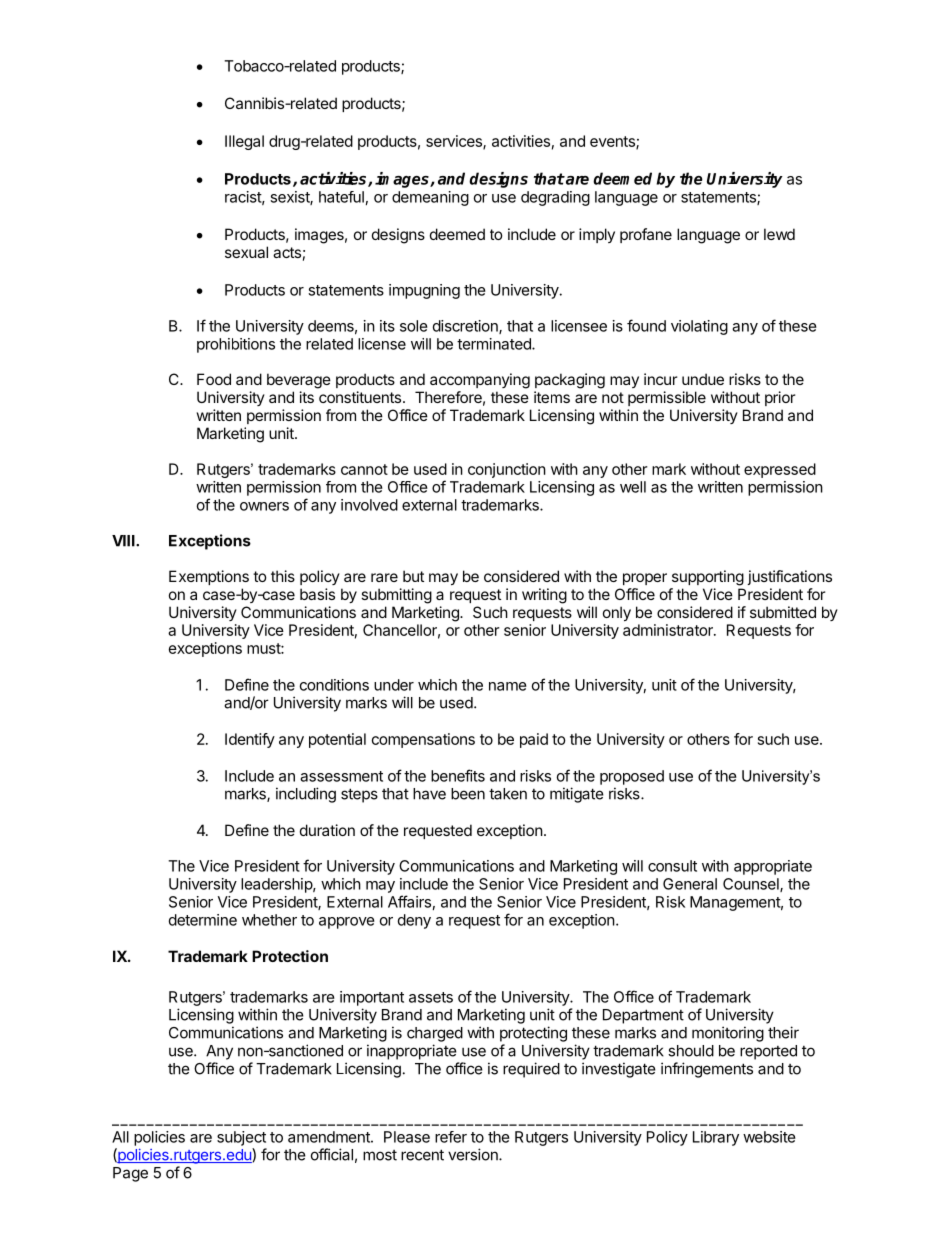 The width and height of the image is (952, 1233). Describe the element at coordinates (669, 630) in the image. I see `administrator` at that location.
